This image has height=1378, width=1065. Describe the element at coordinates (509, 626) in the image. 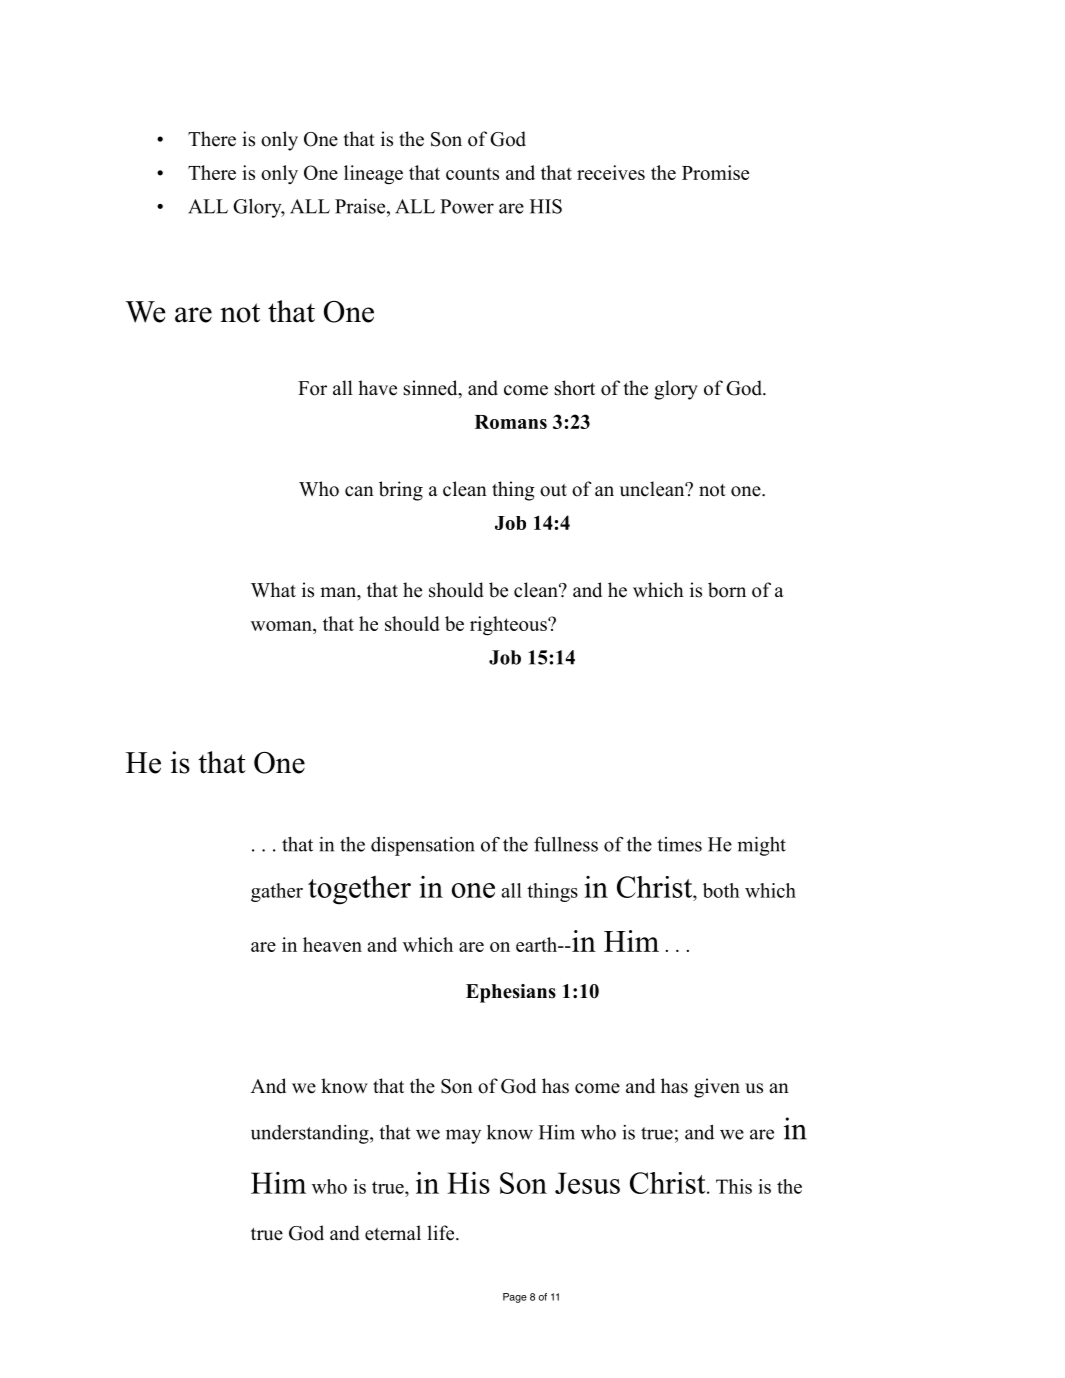

I see `righteous` at that location.
